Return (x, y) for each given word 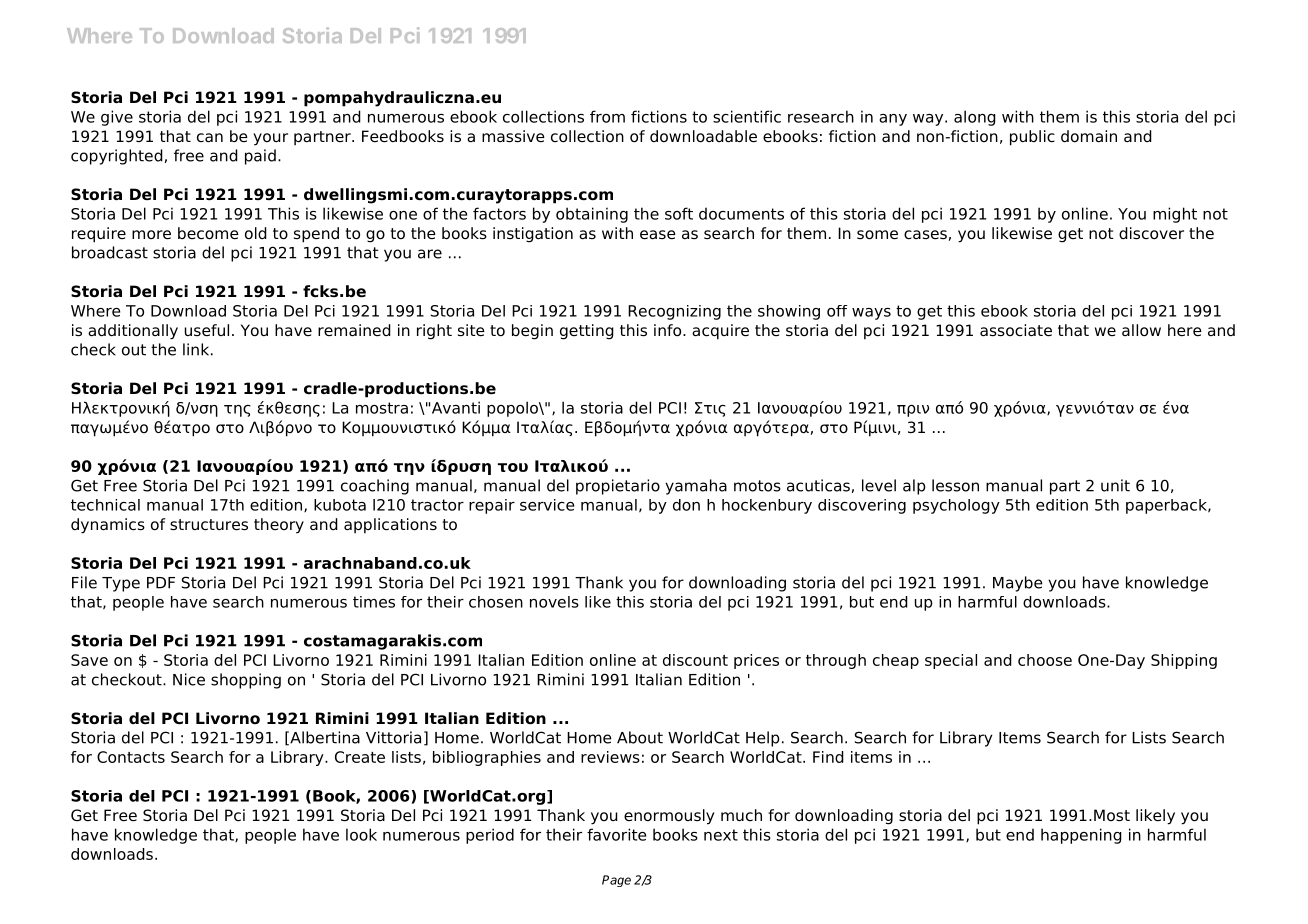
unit (1115, 485)
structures (209, 525)
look (361, 834)
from (607, 116)
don (686, 505)
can (210, 137)
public (1032, 138)
